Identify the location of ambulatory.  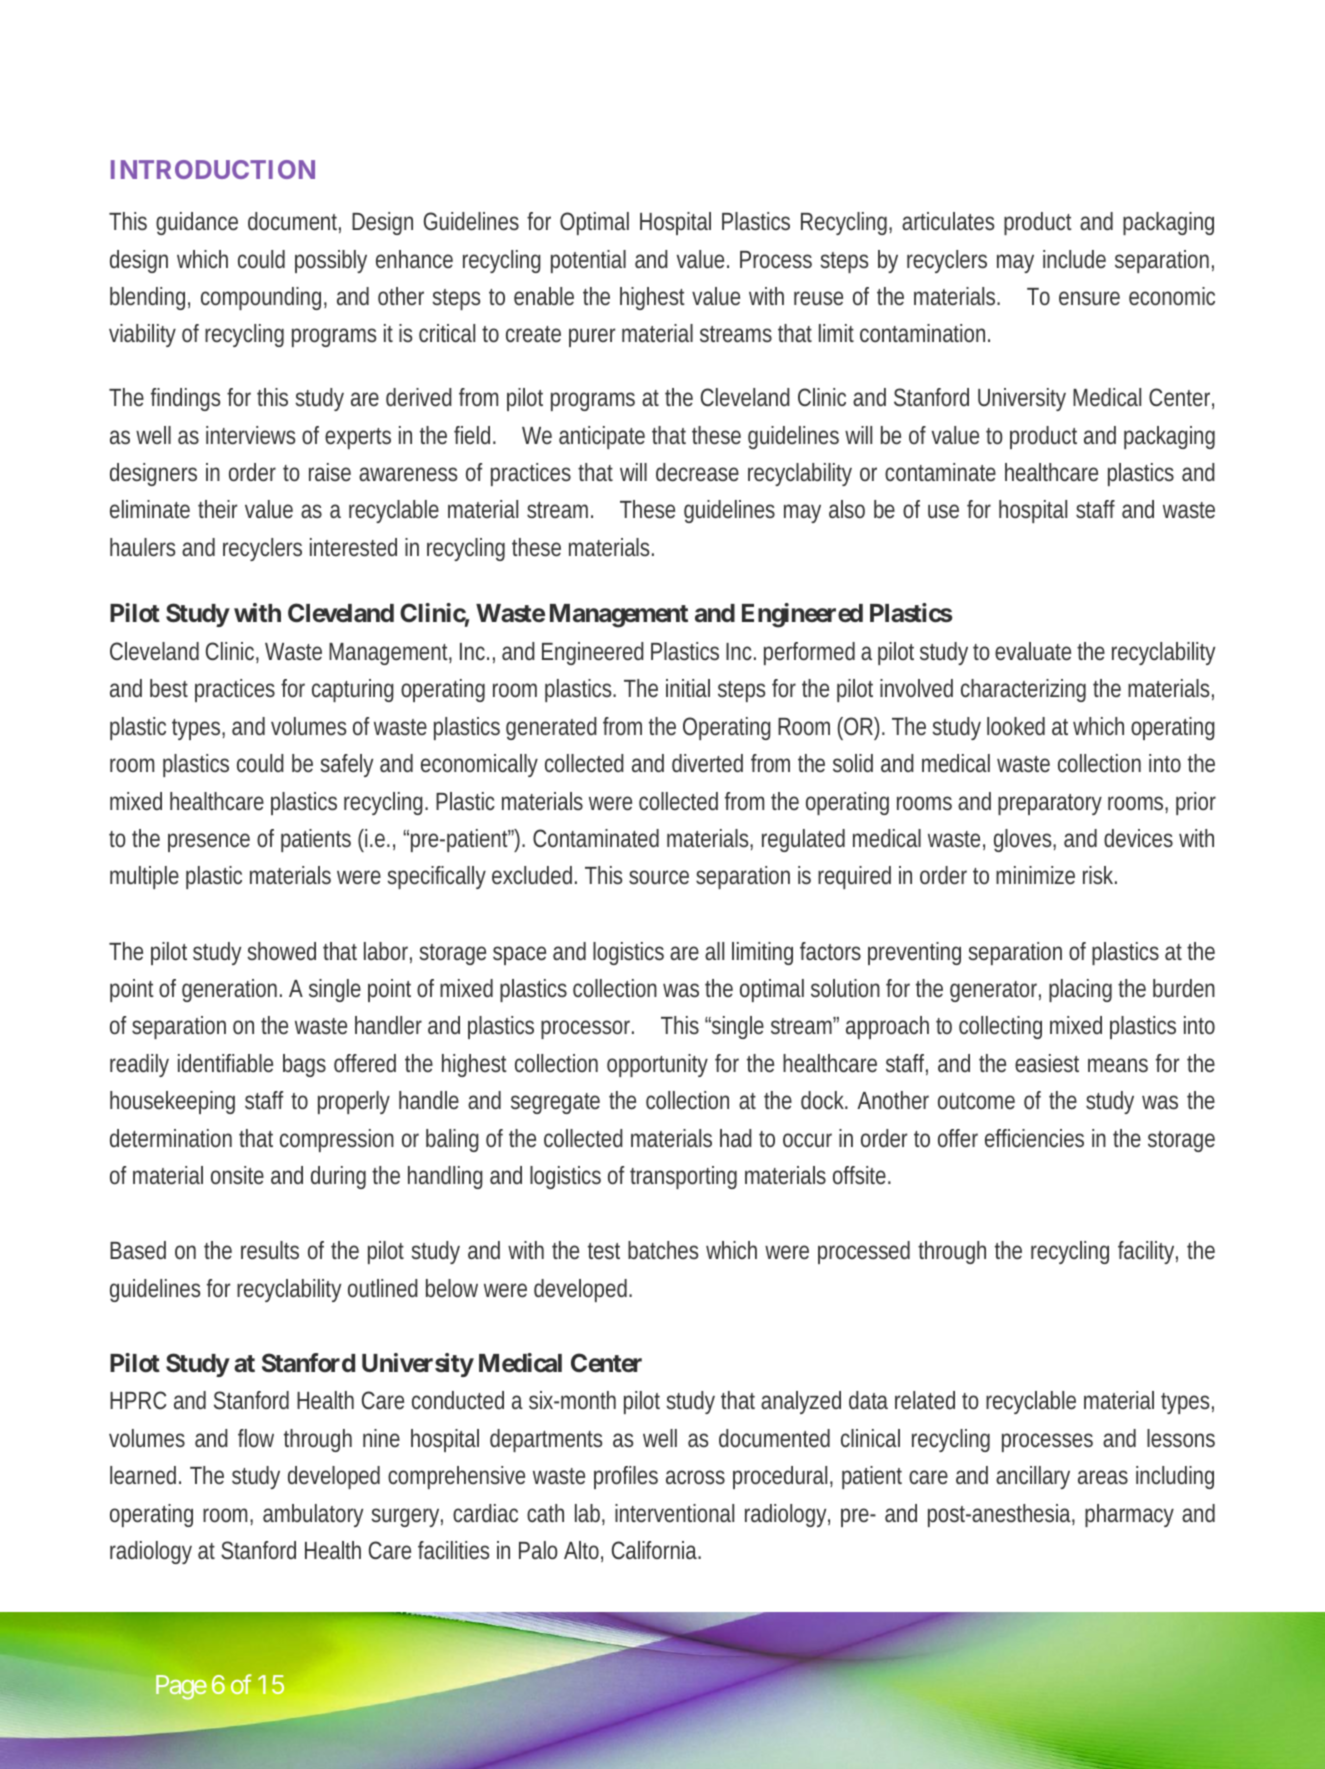
(313, 1515).
